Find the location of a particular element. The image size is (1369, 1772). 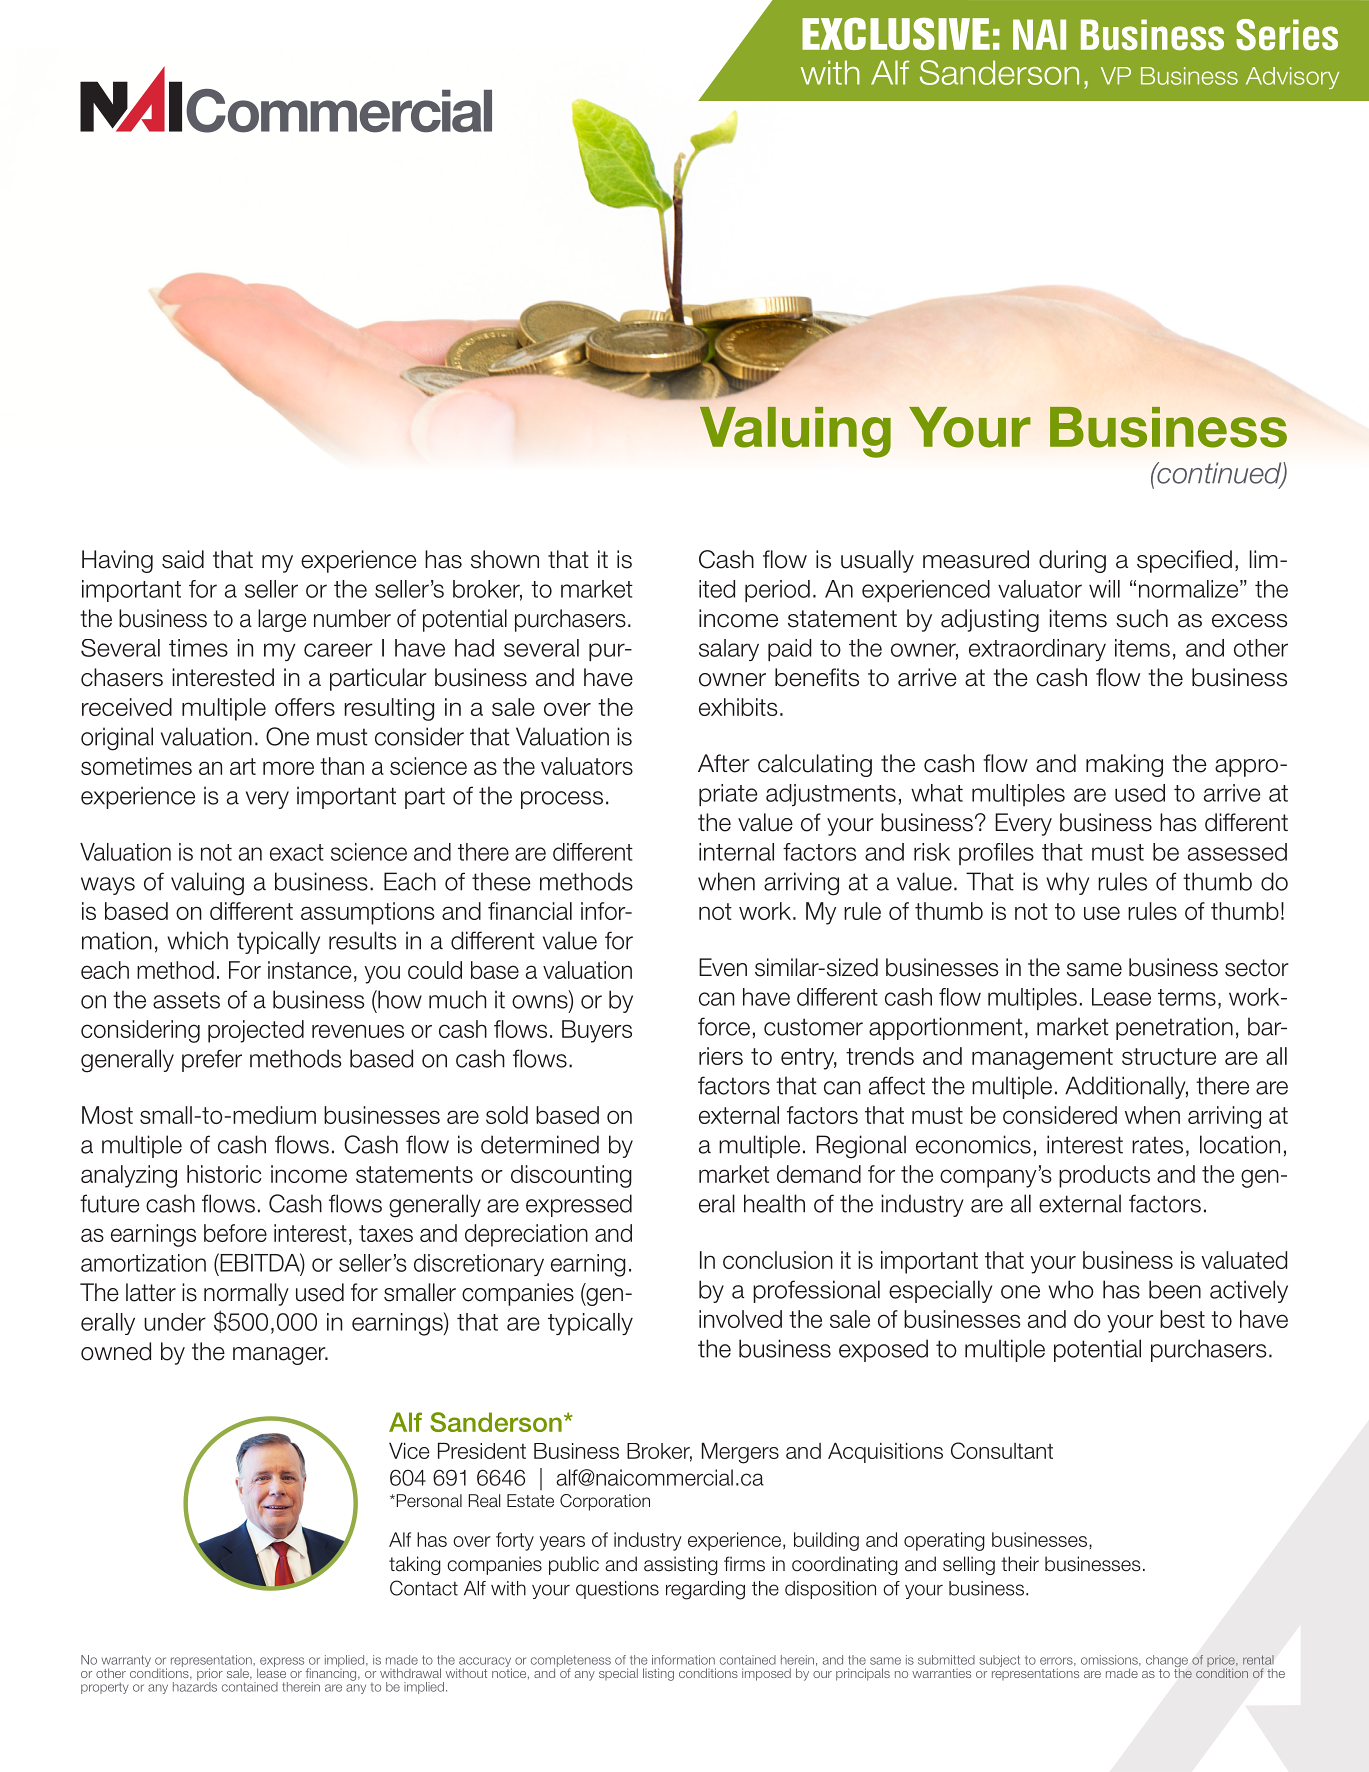

historic is located at coordinates (224, 1174).
